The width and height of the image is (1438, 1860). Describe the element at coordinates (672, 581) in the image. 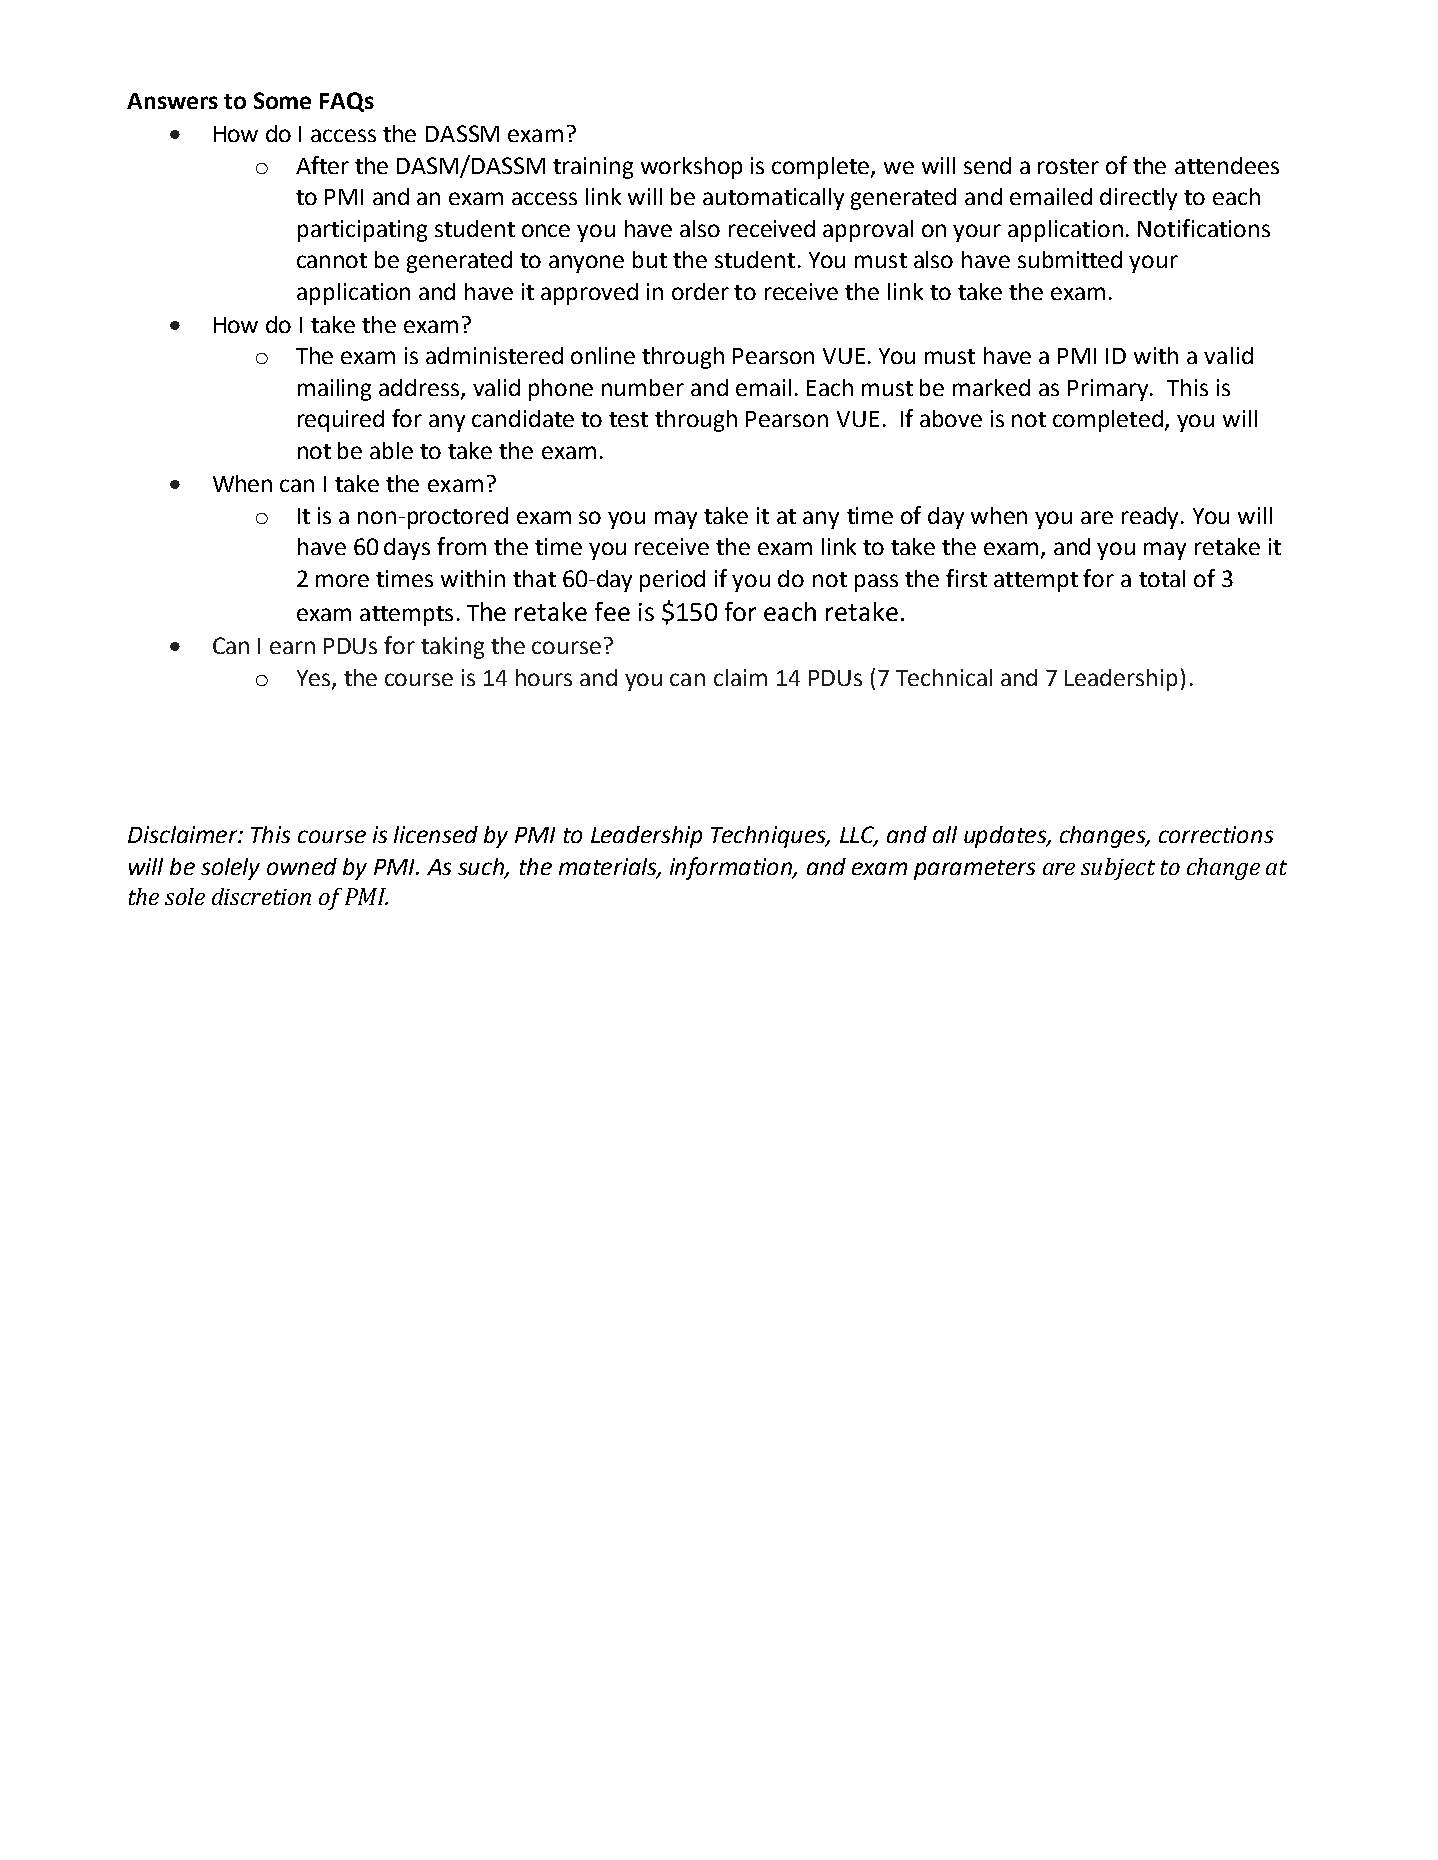

I see `period` at that location.
